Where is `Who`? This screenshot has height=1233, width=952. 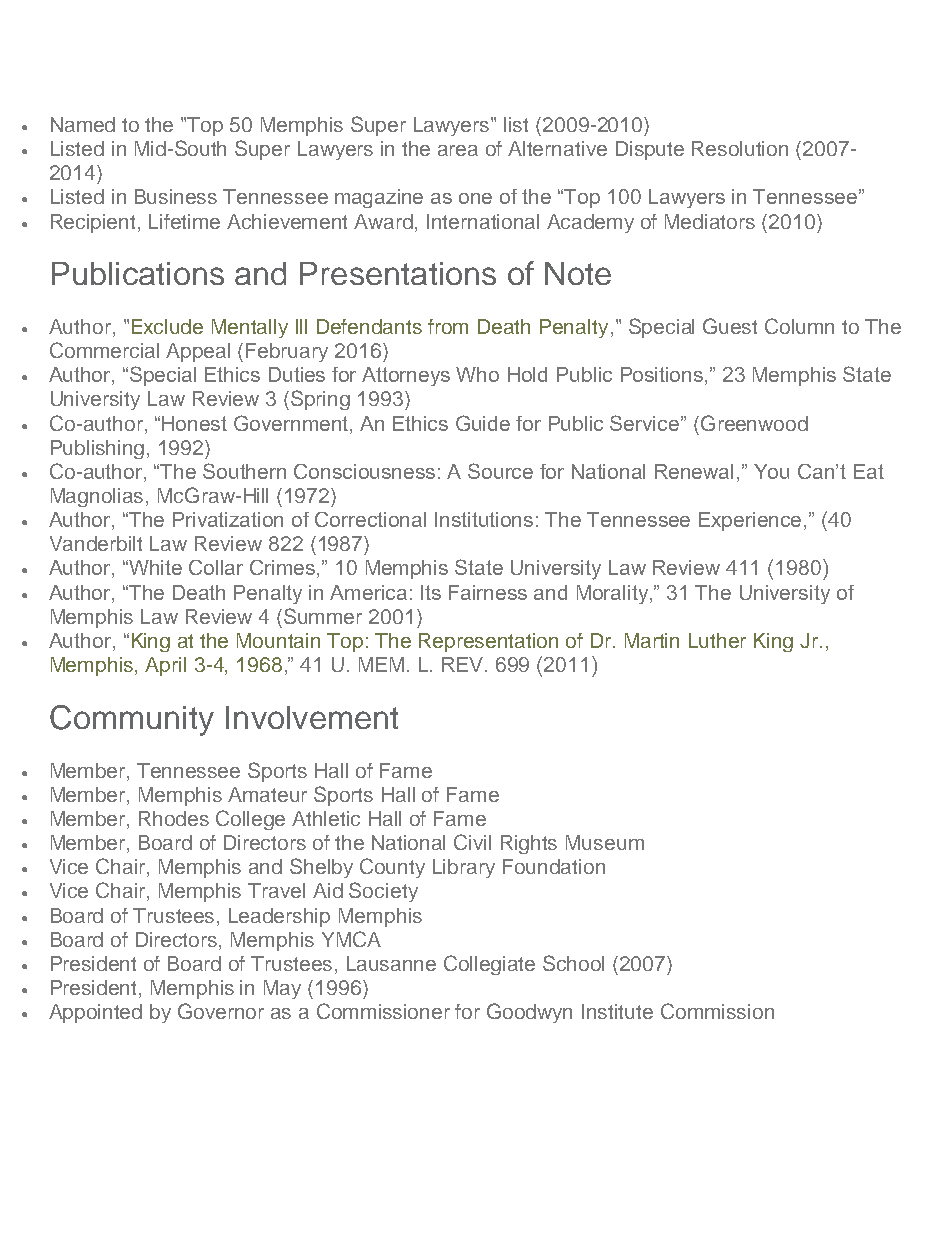 Who is located at coordinates (477, 374).
